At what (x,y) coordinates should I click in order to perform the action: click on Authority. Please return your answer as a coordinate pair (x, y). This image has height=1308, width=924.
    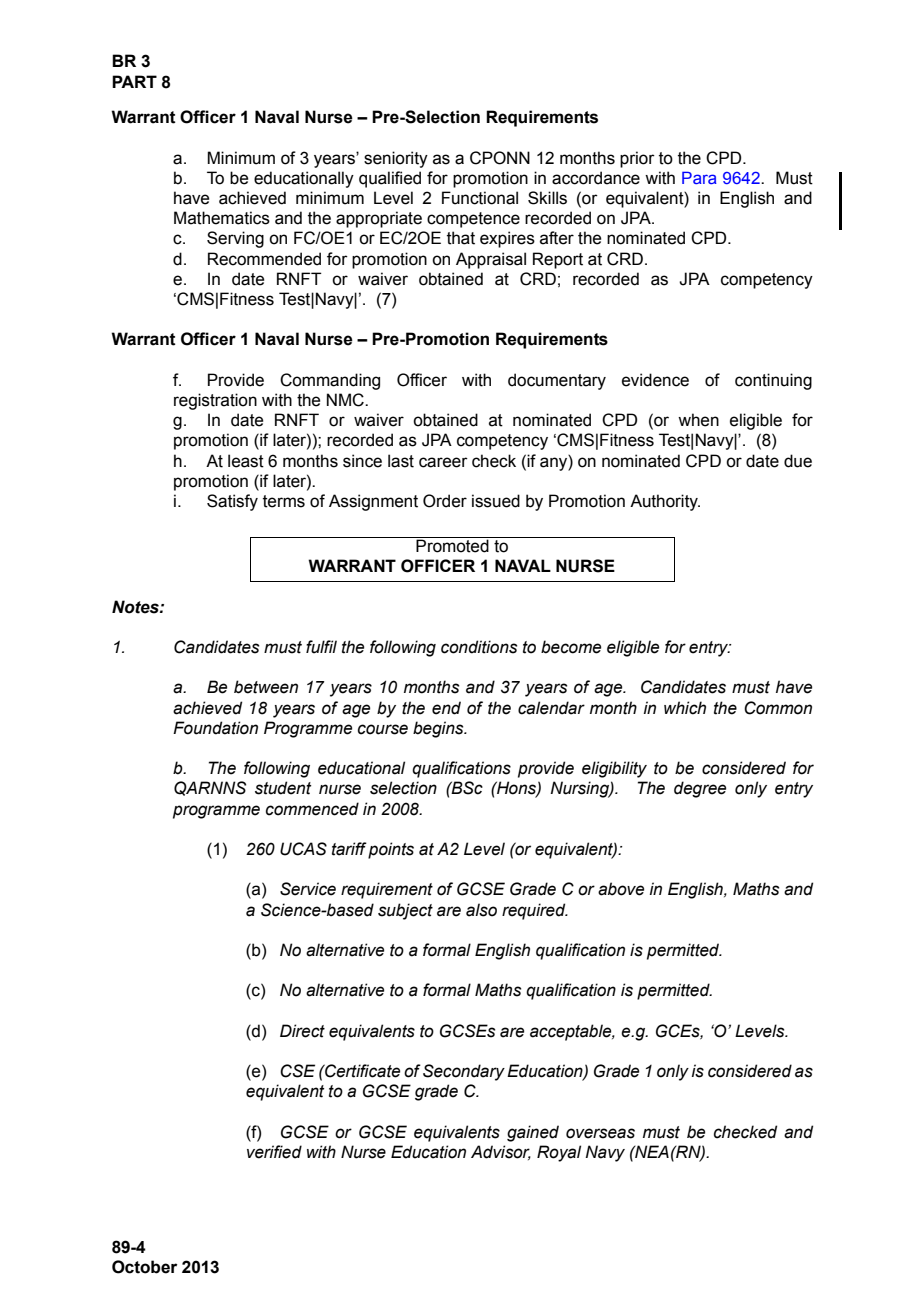
    Looking at the image, I should click on (665, 502).
